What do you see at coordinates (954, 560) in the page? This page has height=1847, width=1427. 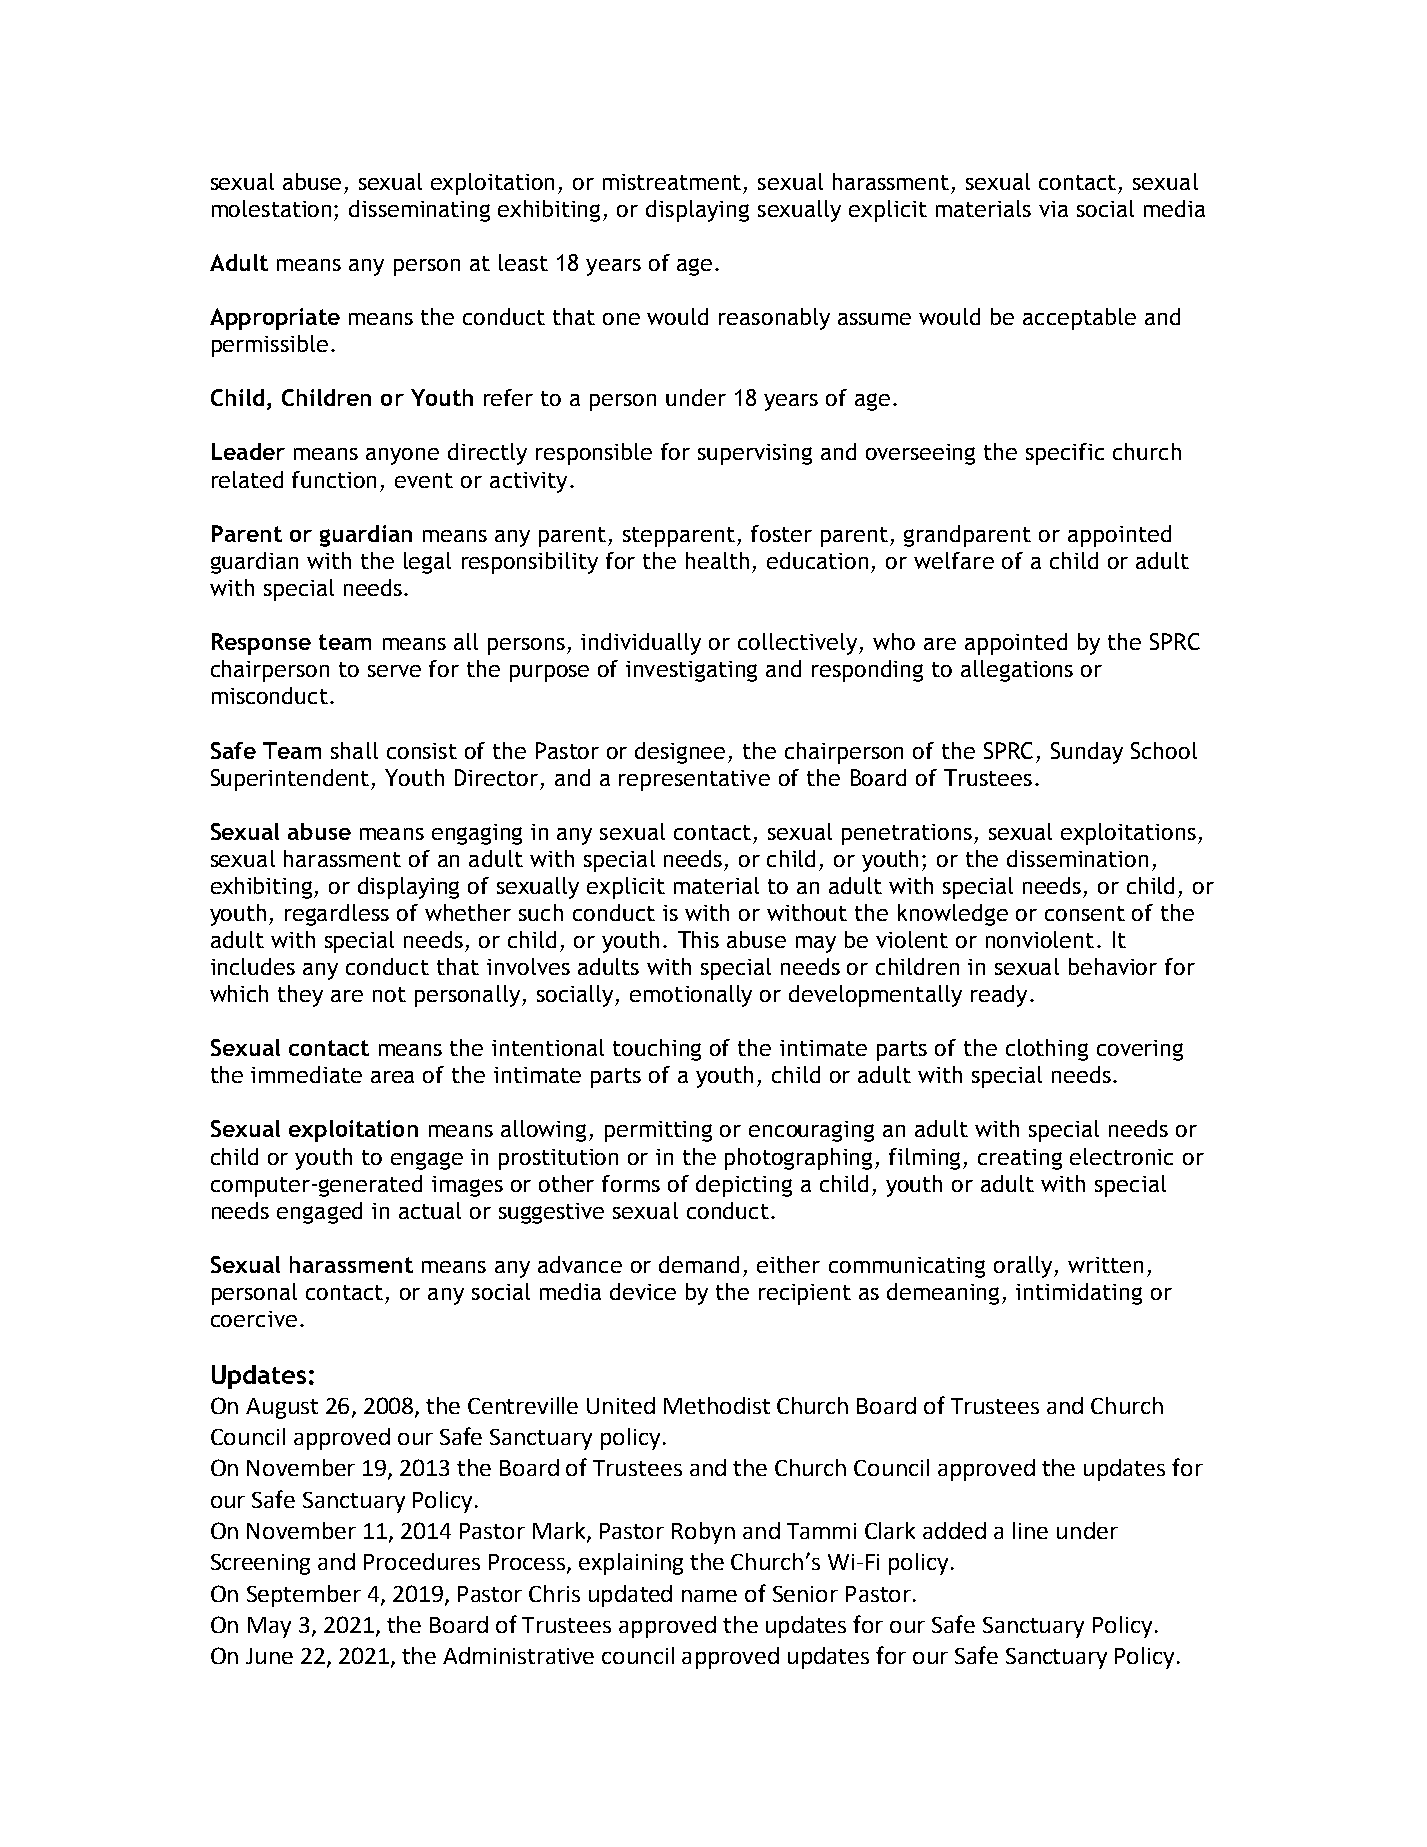 I see `welfare` at bounding box center [954, 560].
